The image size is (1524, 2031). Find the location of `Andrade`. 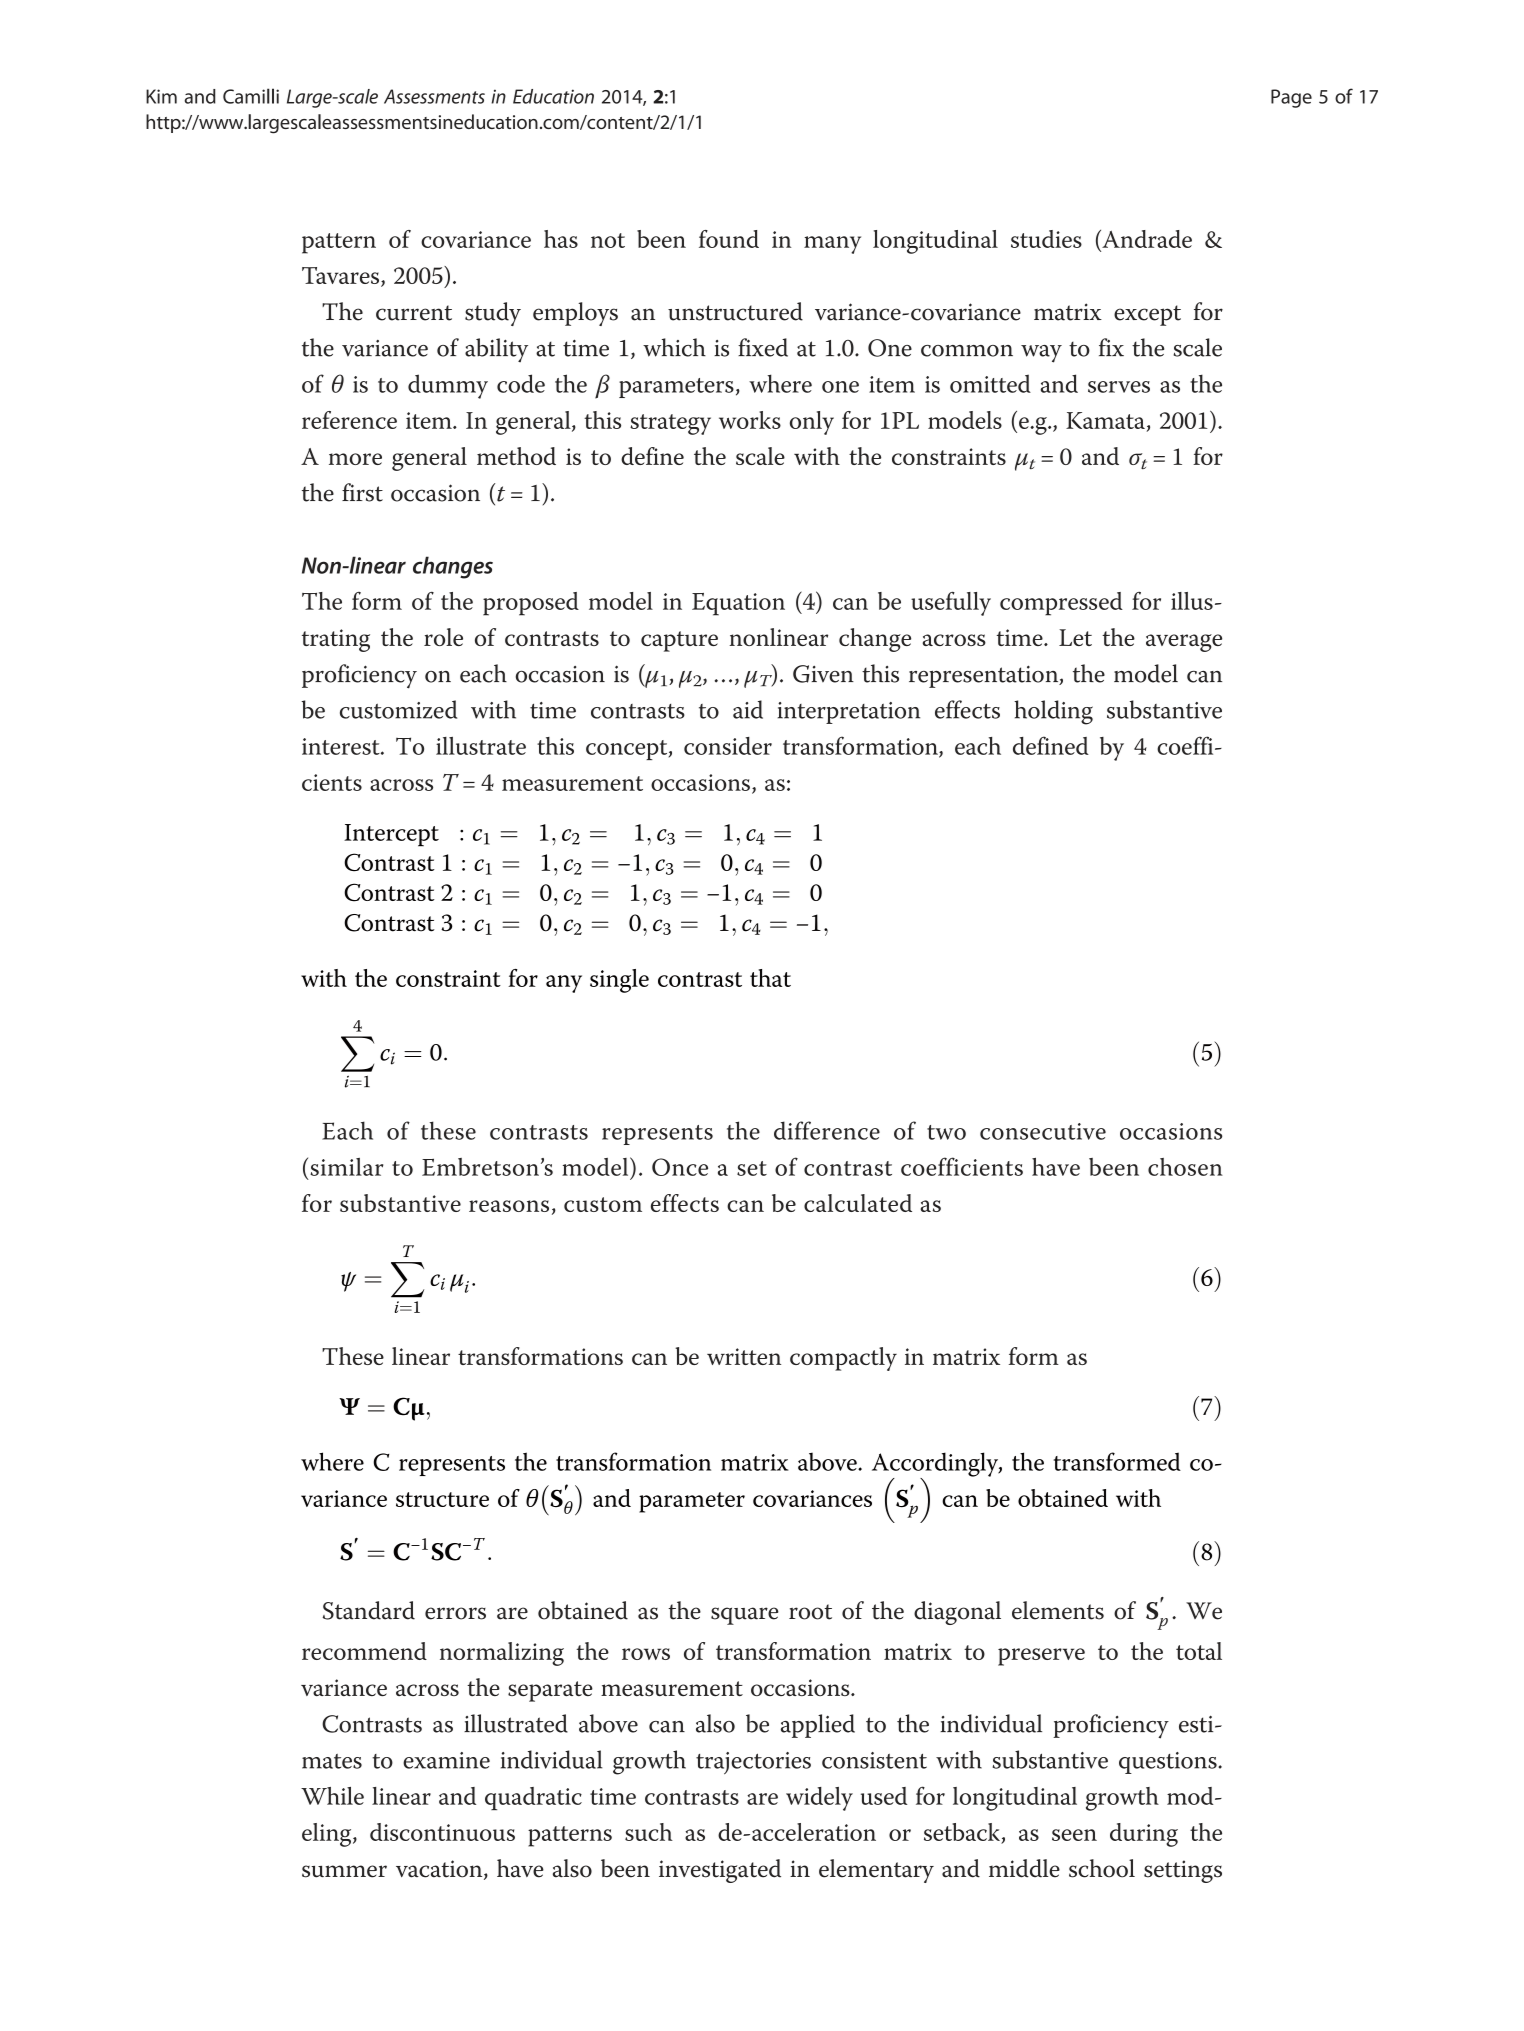

Andrade is located at coordinates (1146, 239).
